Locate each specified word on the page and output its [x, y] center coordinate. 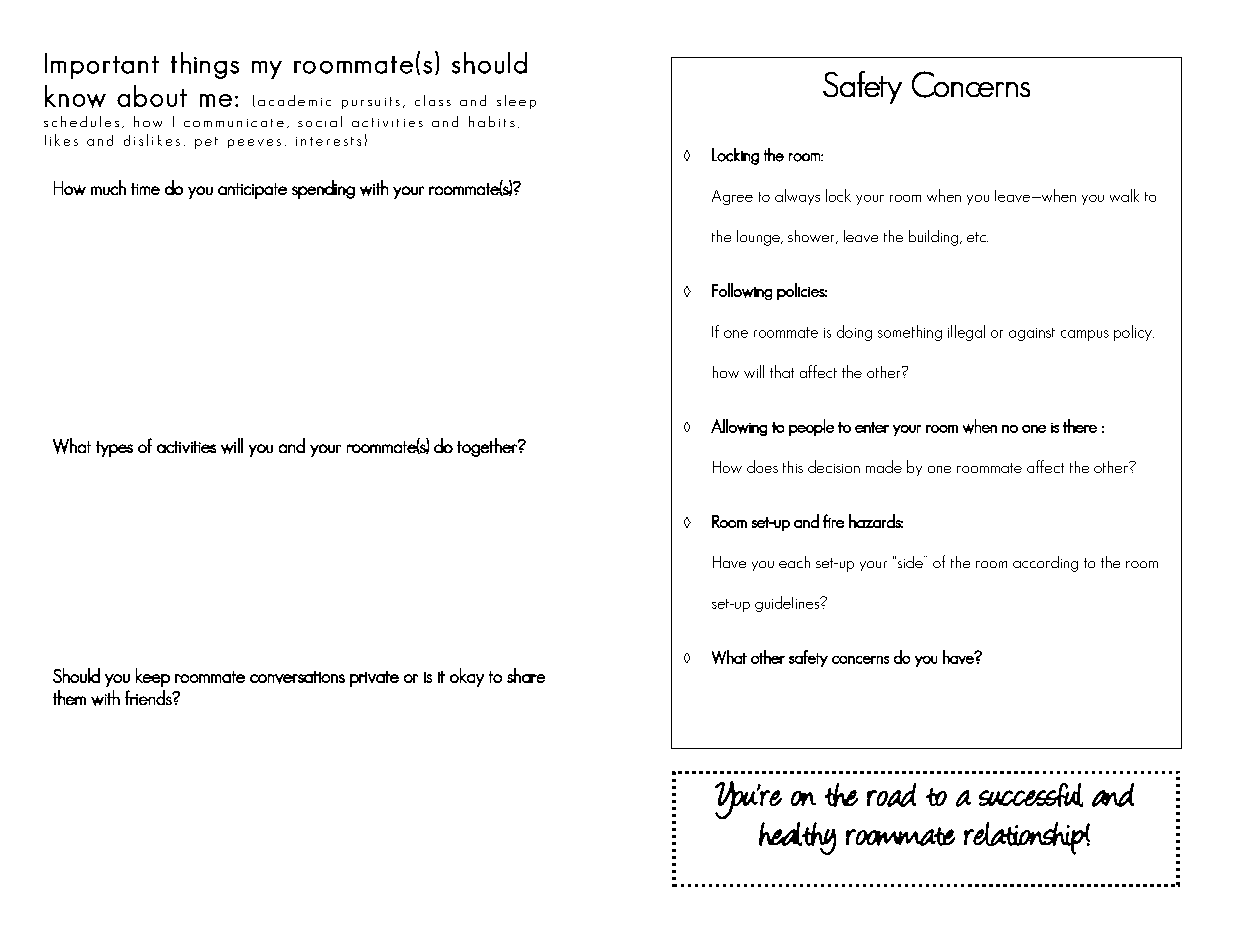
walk [1124, 195]
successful [1031, 795]
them [69, 697]
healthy [797, 838]
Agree [732, 197]
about [152, 96]
